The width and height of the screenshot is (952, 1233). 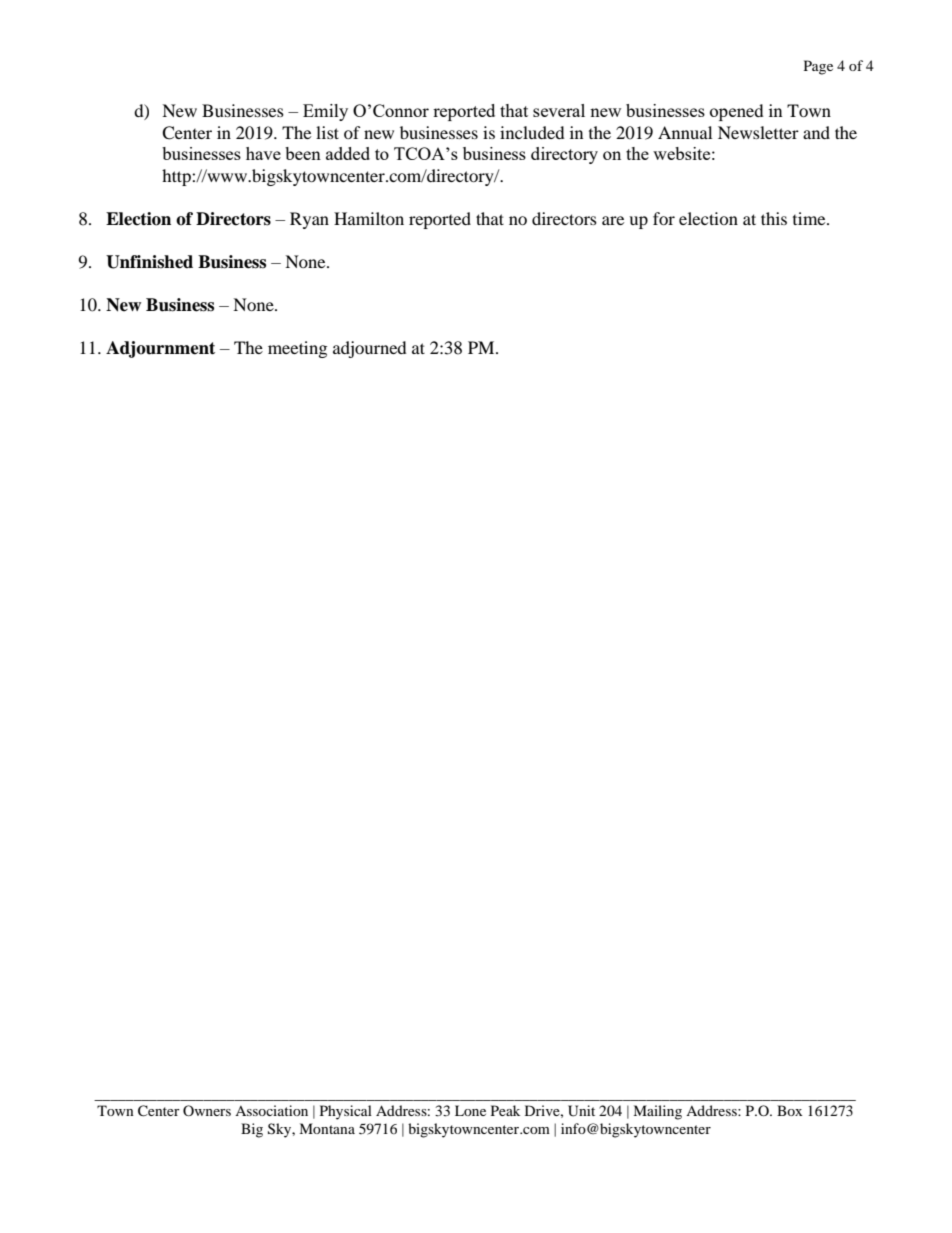 What do you see at coordinates (470, 1110) in the screenshot?
I see `Lone` at bounding box center [470, 1110].
